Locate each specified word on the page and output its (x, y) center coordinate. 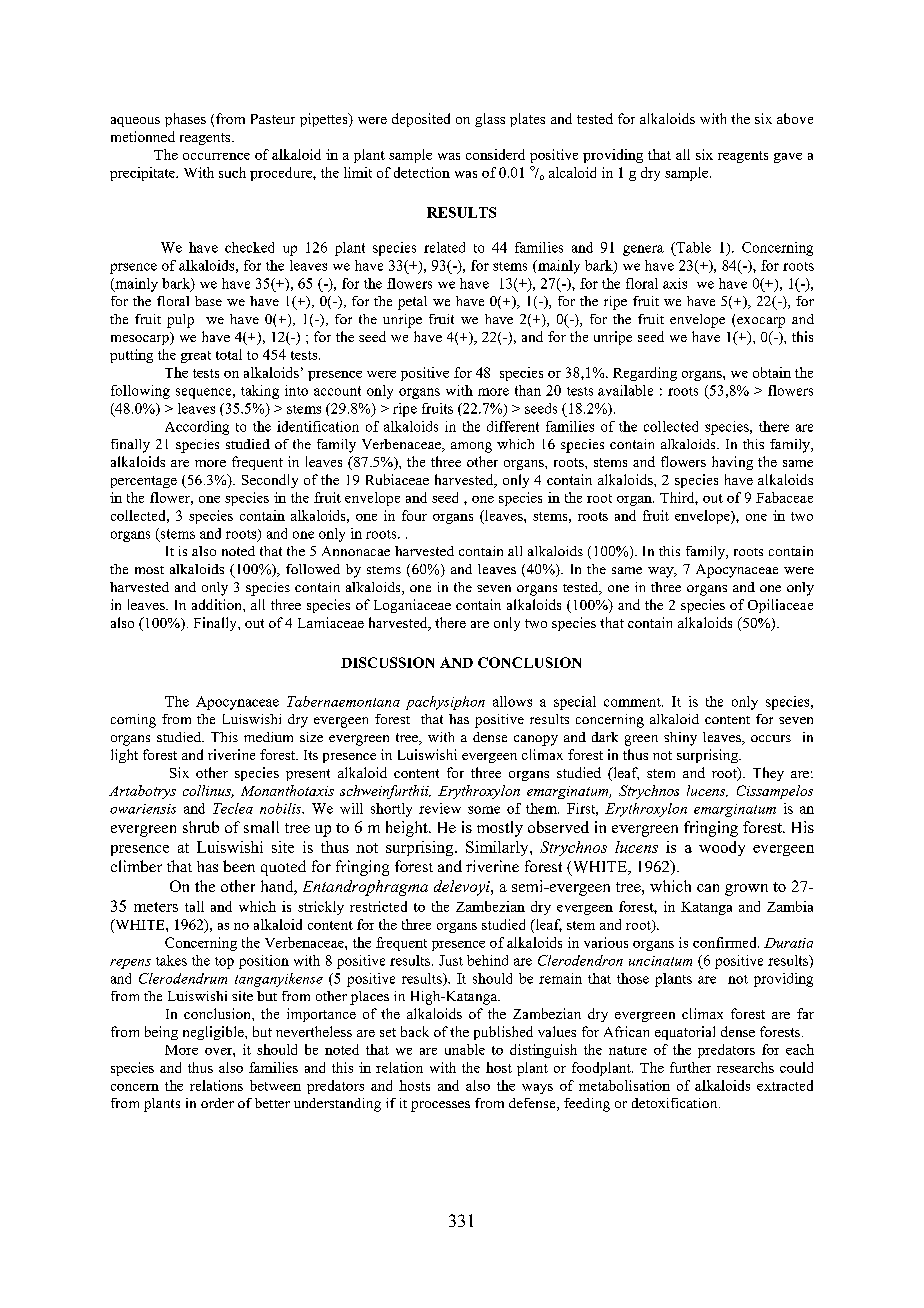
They (768, 774)
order (217, 1103)
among (471, 447)
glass (490, 120)
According (197, 428)
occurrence (216, 156)
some (484, 810)
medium (268, 737)
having (732, 463)
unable (465, 1049)
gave (788, 158)
